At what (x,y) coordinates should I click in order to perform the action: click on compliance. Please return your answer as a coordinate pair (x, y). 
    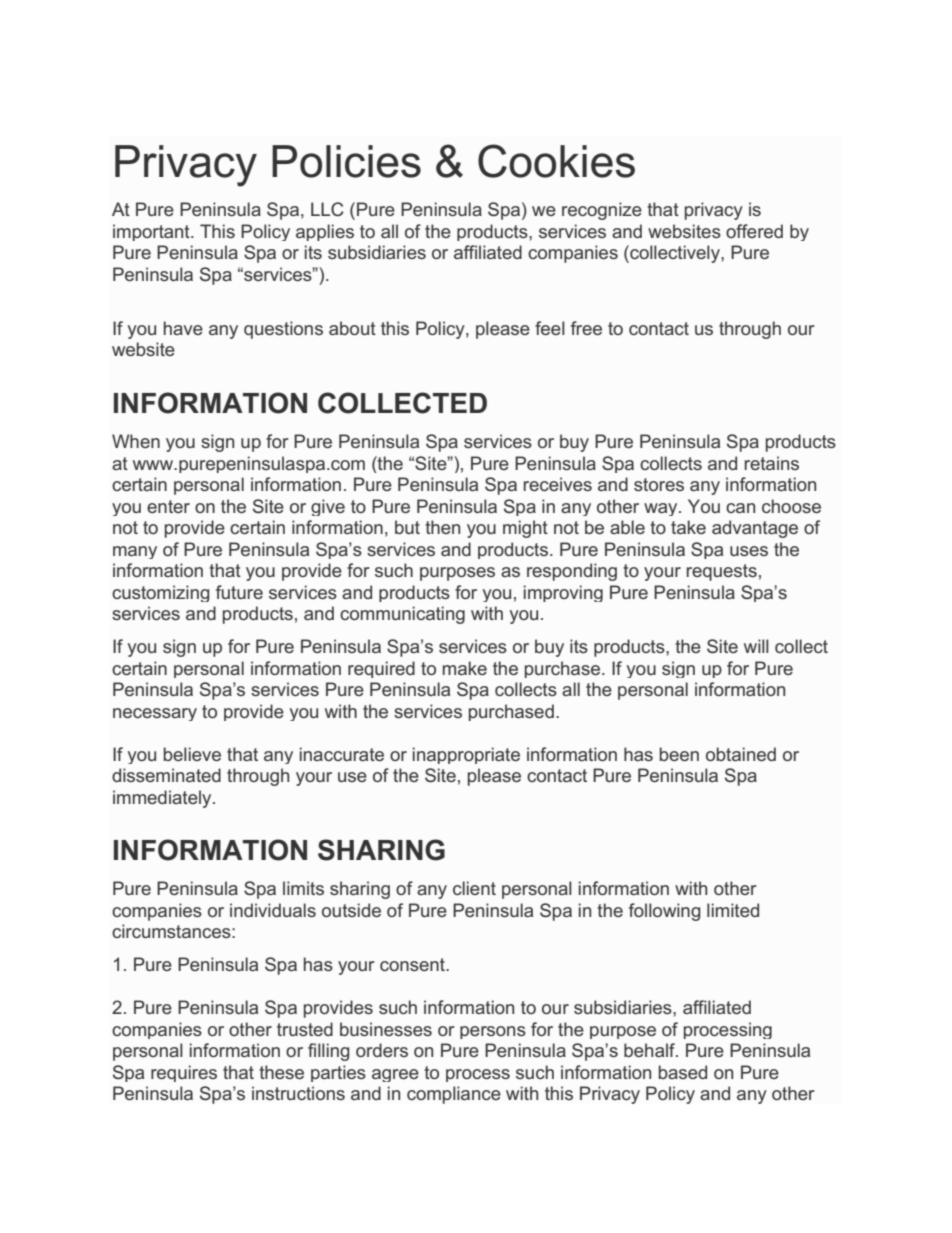
    Looking at the image, I should click on (454, 1095).
